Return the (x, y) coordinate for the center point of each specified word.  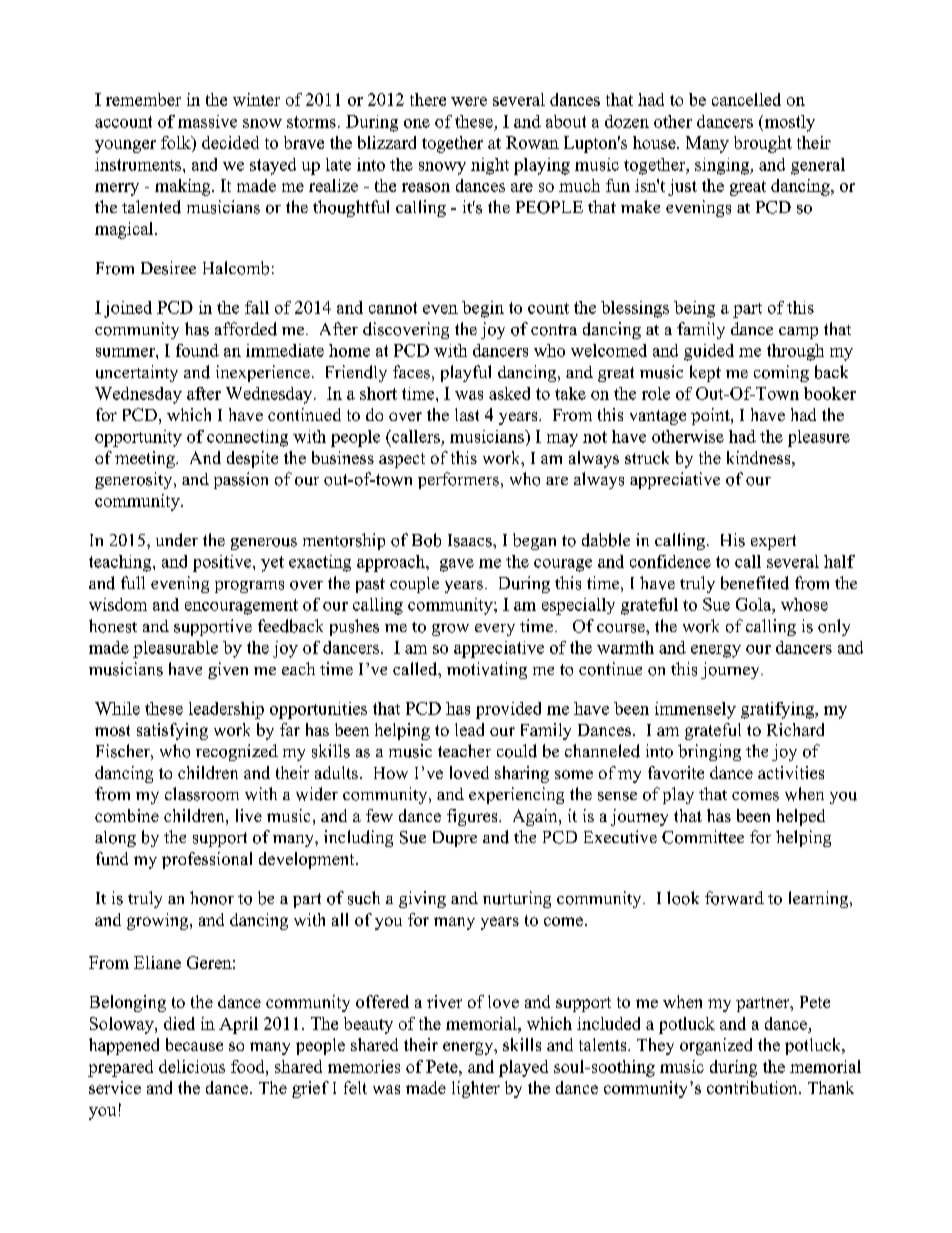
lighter (476, 1089)
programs (249, 587)
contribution (753, 1087)
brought (763, 144)
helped (801, 817)
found (197, 350)
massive (207, 121)
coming (781, 373)
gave (457, 565)
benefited (755, 583)
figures (473, 817)
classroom (202, 794)
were (469, 101)
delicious (192, 1066)
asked (509, 393)
